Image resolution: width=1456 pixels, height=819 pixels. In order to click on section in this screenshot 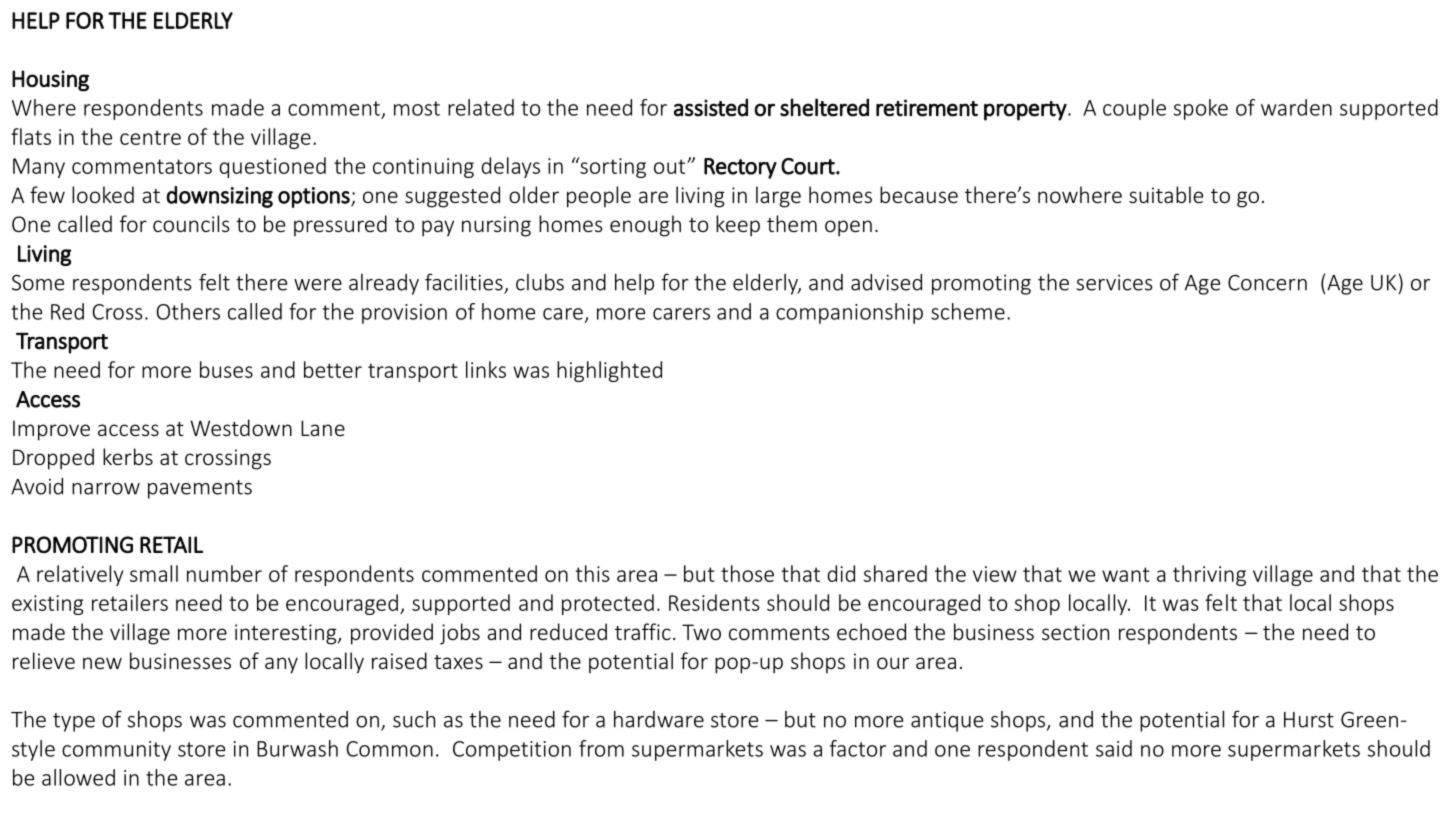, I will do `click(1075, 632)`.
